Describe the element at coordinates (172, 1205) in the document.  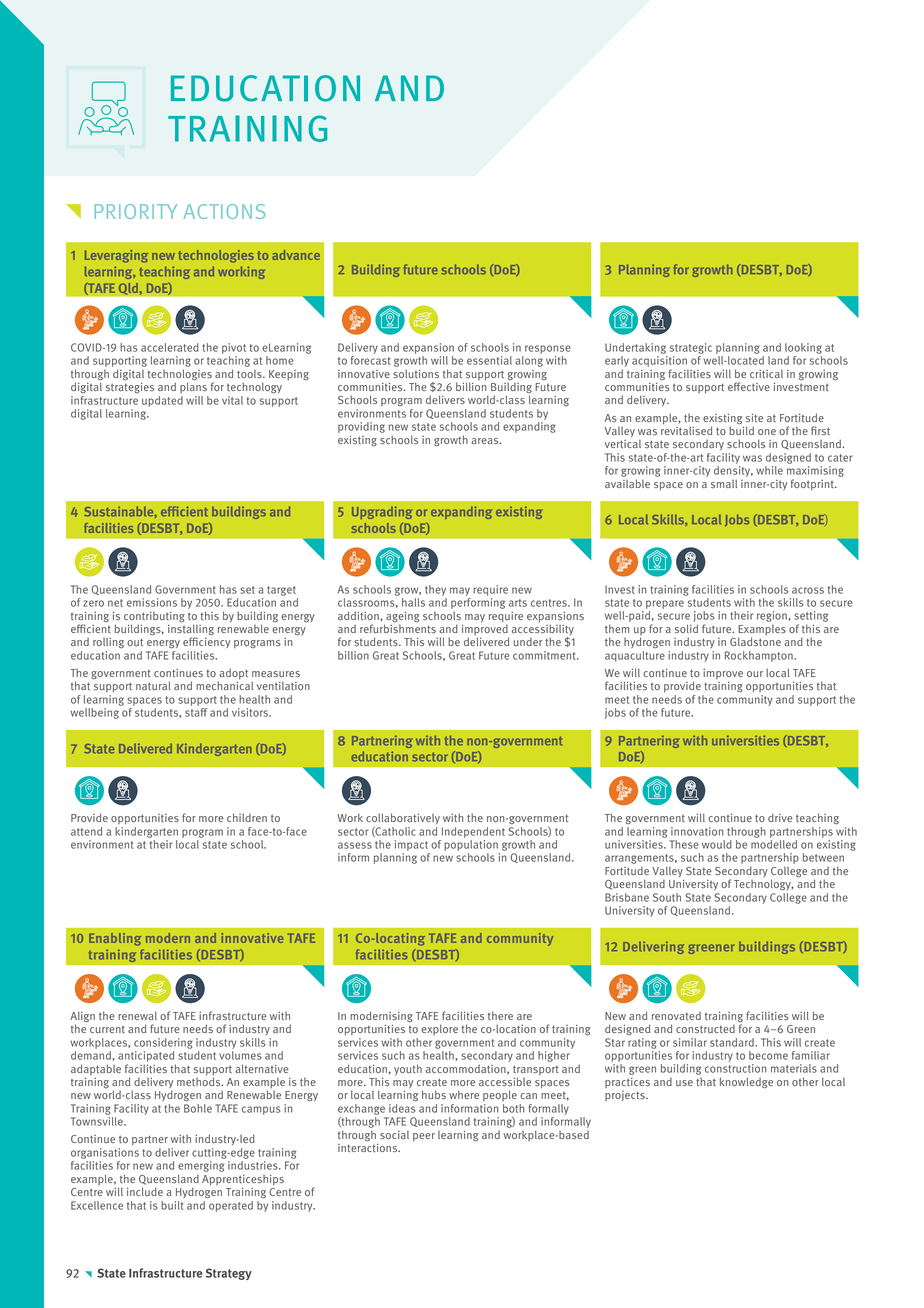
I see `built` at that location.
